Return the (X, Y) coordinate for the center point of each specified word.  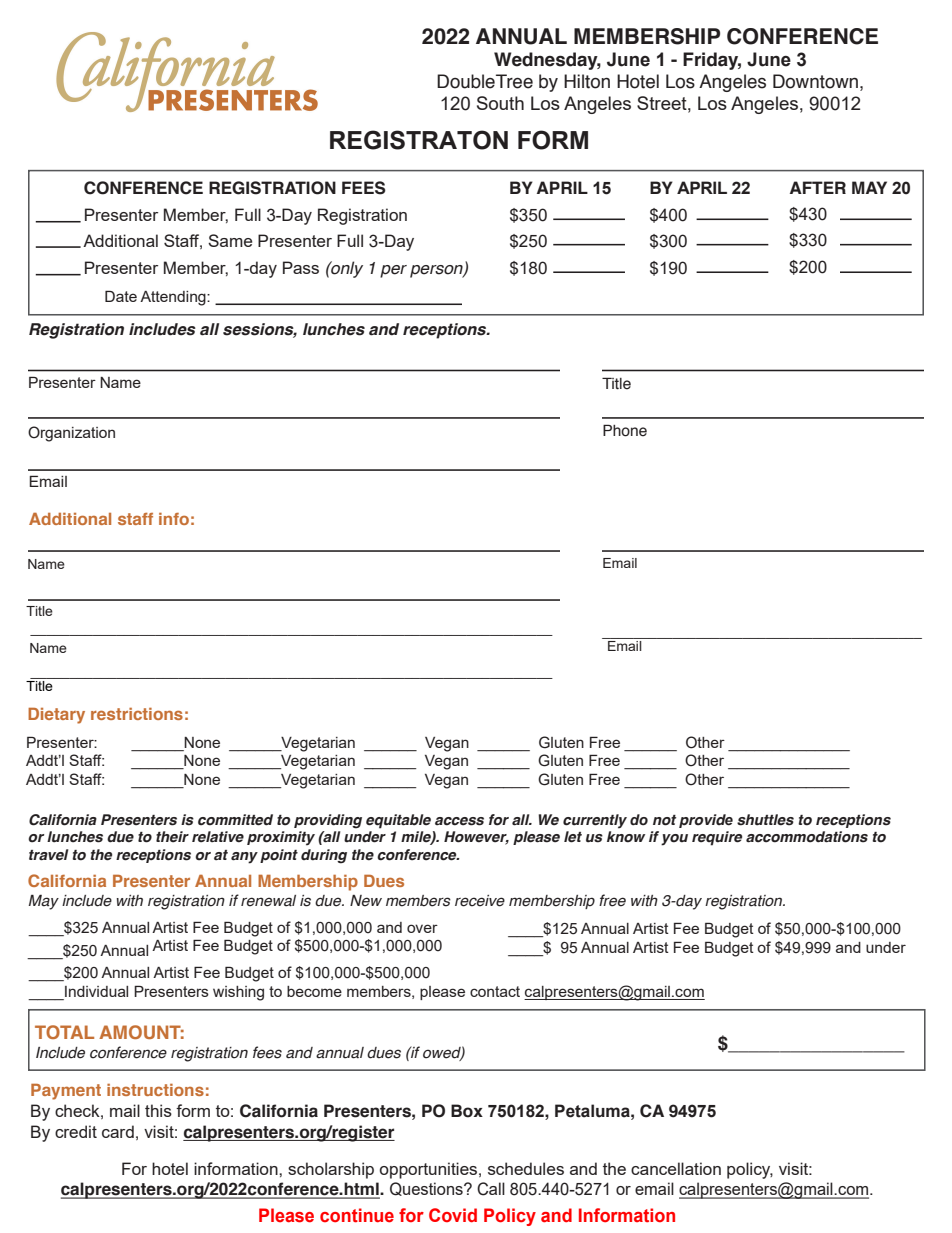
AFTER (818, 187)
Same (230, 240)
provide (706, 821)
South (500, 103)
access (459, 821)
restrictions (137, 714)
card (118, 1131)
